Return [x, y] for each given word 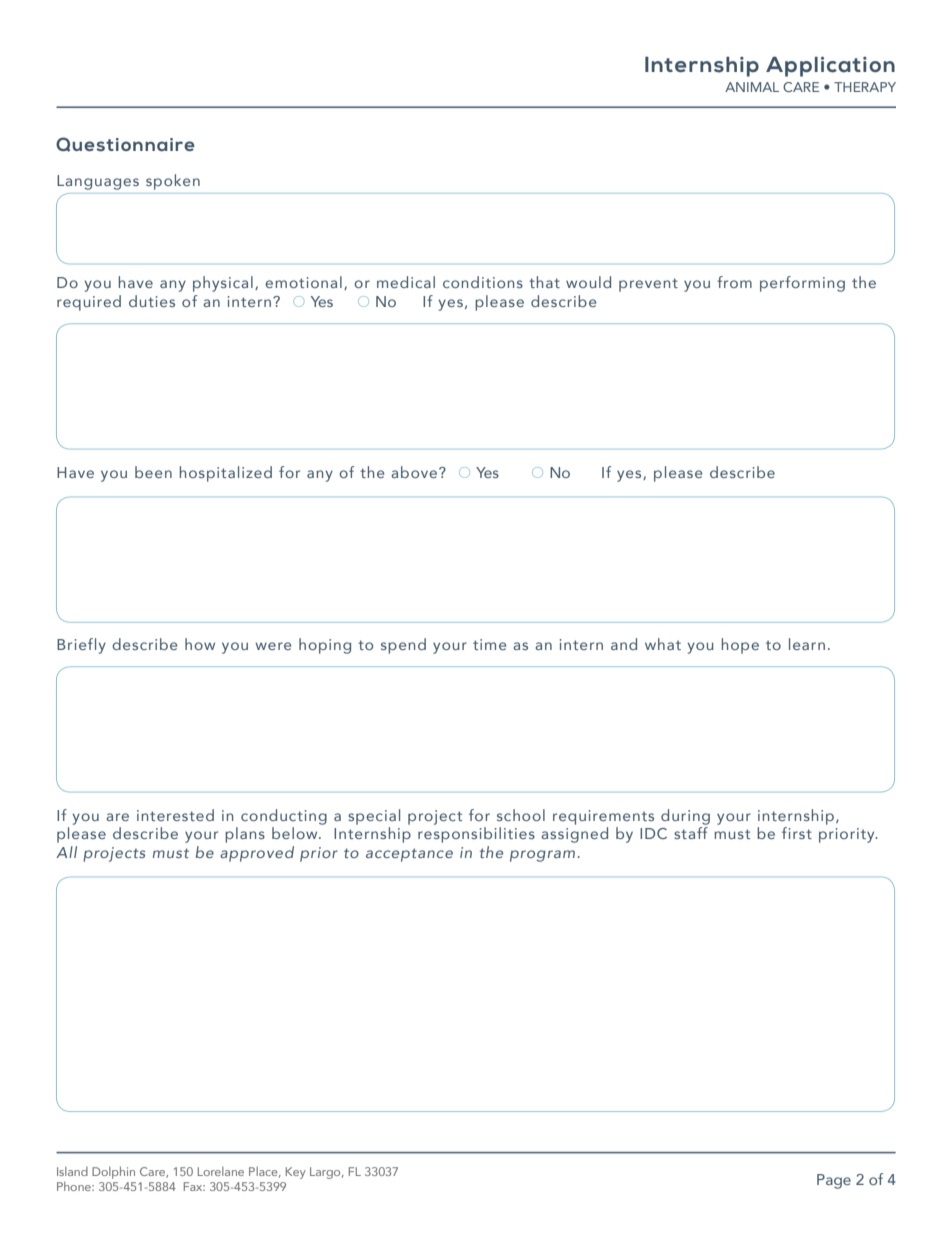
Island [72, 1171]
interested [175, 815]
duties [152, 301]
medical [406, 282]
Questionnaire [125, 144]
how [200, 644]
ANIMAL [752, 87]
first [797, 833]
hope [740, 646]
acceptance [409, 855]
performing [802, 284]
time [490, 644]
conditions [483, 282]
